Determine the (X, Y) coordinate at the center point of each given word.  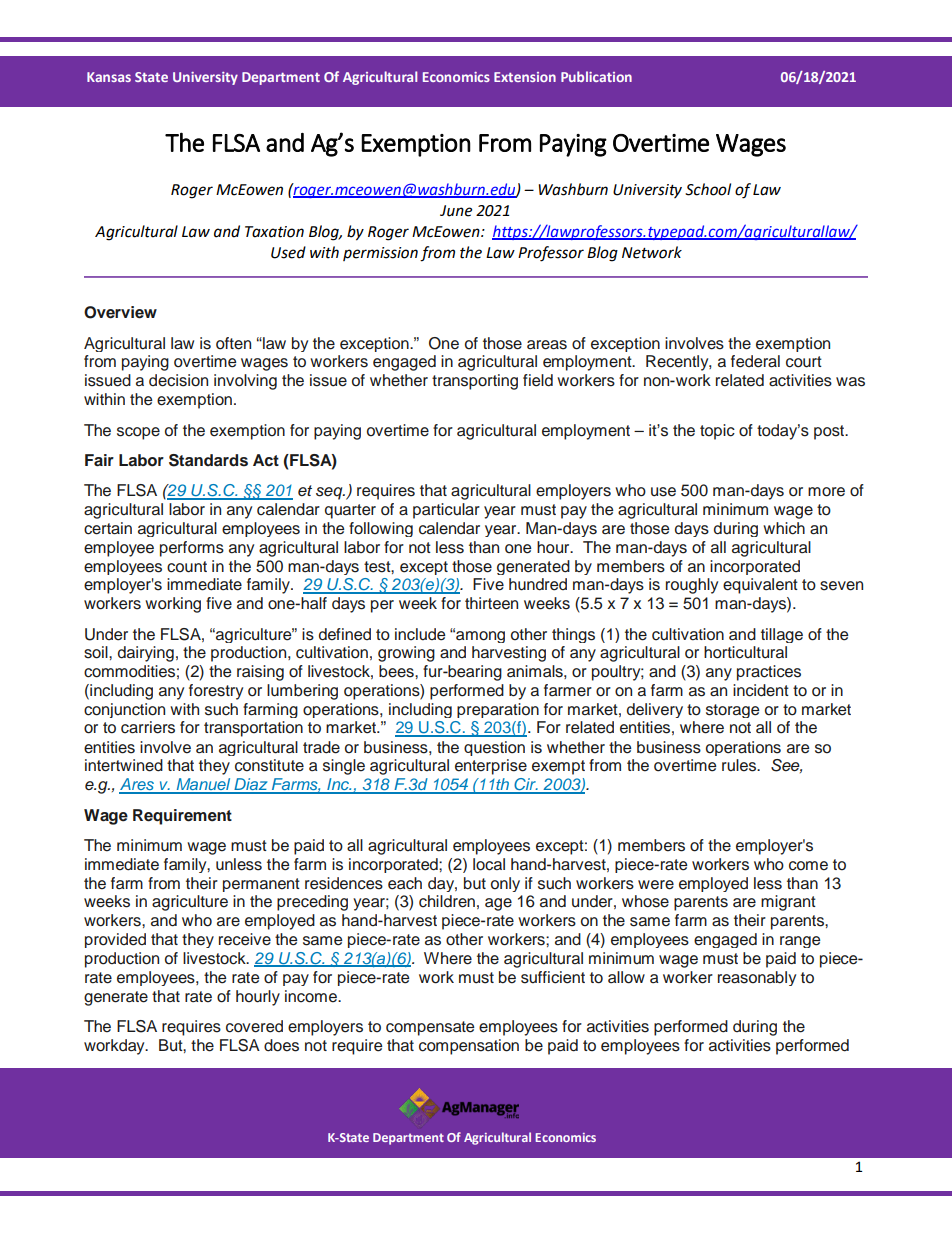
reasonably (757, 978)
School (708, 189)
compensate (430, 1028)
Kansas (109, 77)
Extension (525, 77)
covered (254, 1026)
